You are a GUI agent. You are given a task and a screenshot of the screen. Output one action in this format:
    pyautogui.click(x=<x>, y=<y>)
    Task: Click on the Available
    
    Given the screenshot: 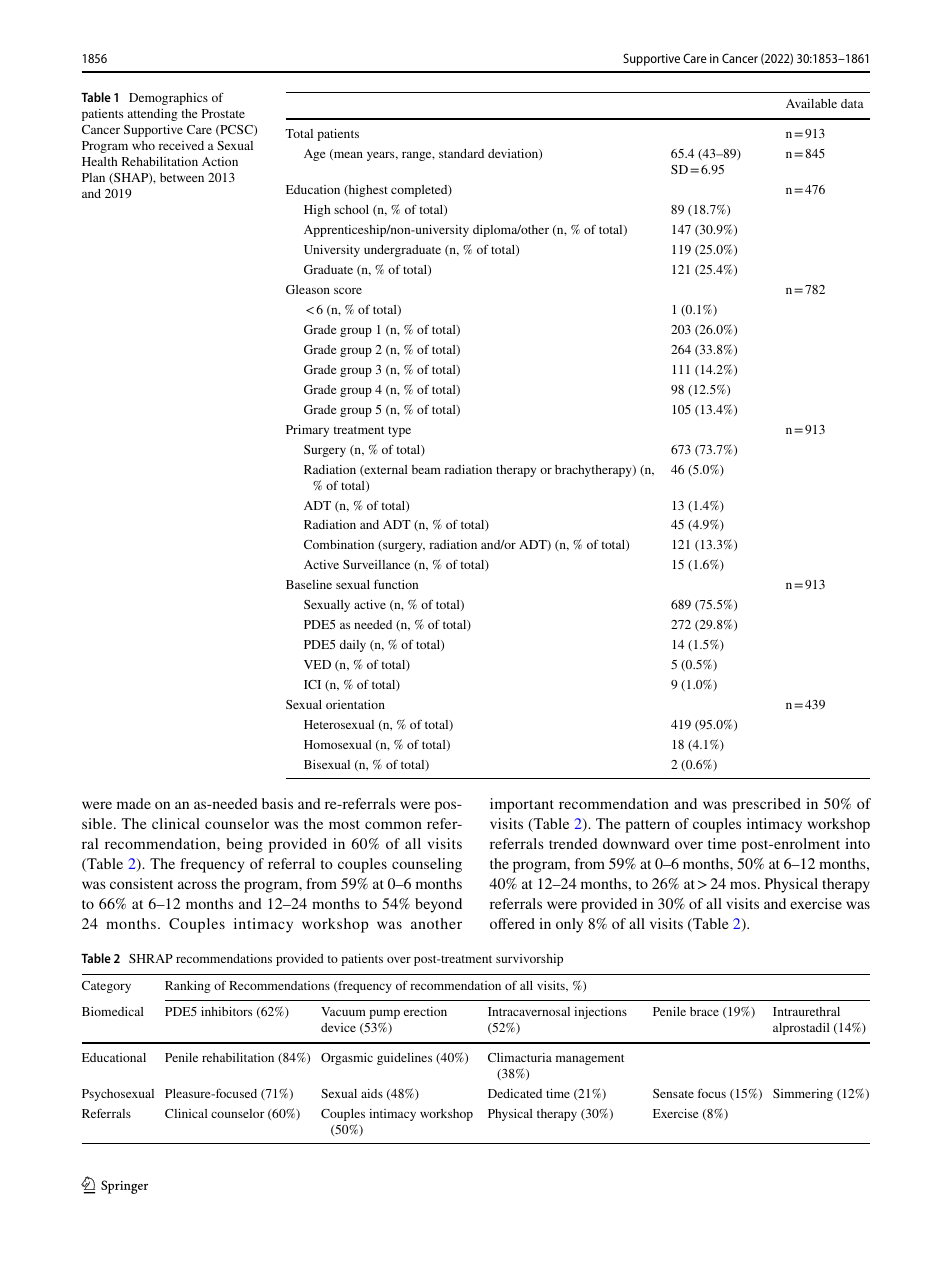 What is the action you would take?
    pyautogui.click(x=811, y=103)
